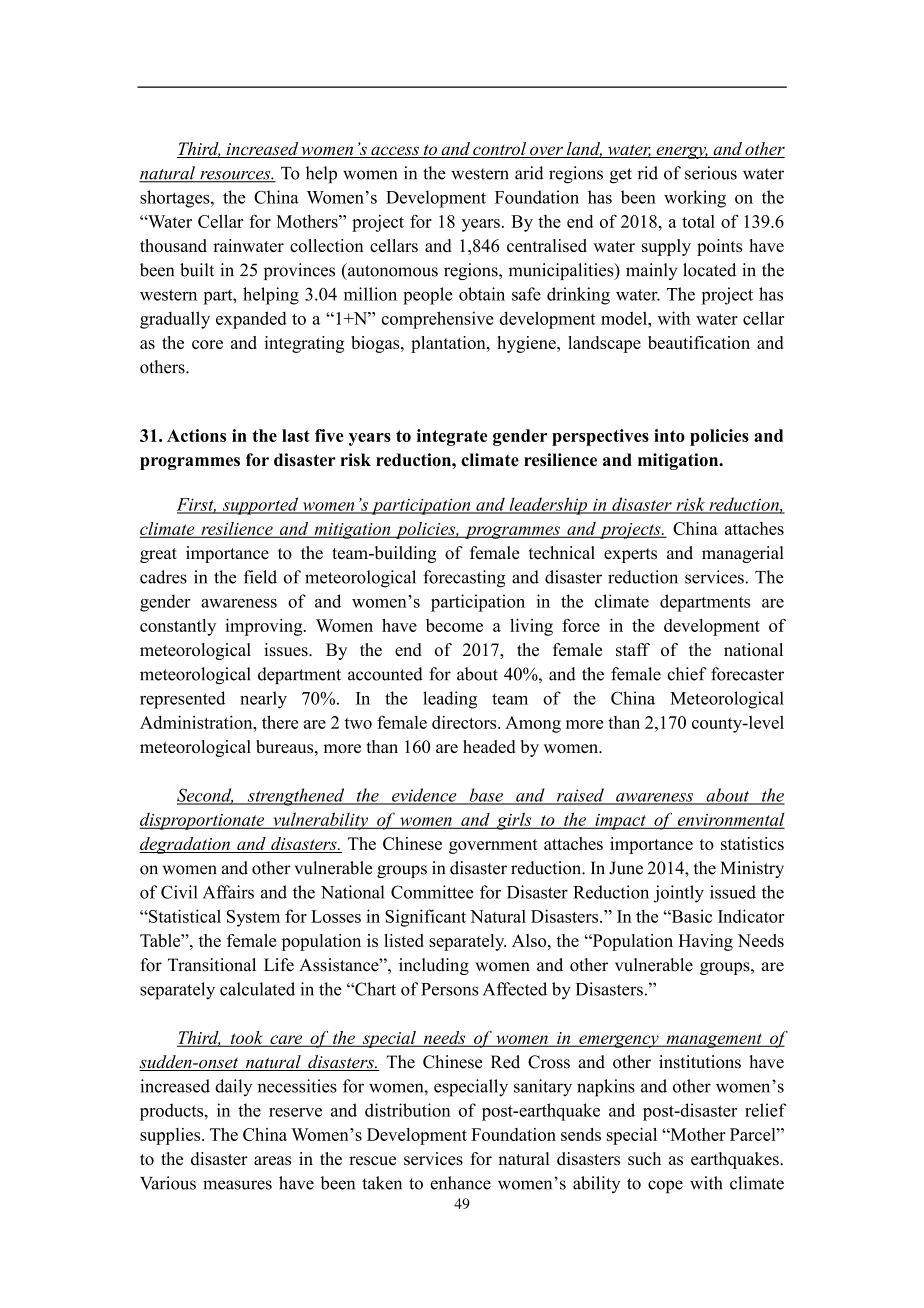 The width and height of the document is (924, 1308). I want to click on thousand, so click(173, 245).
